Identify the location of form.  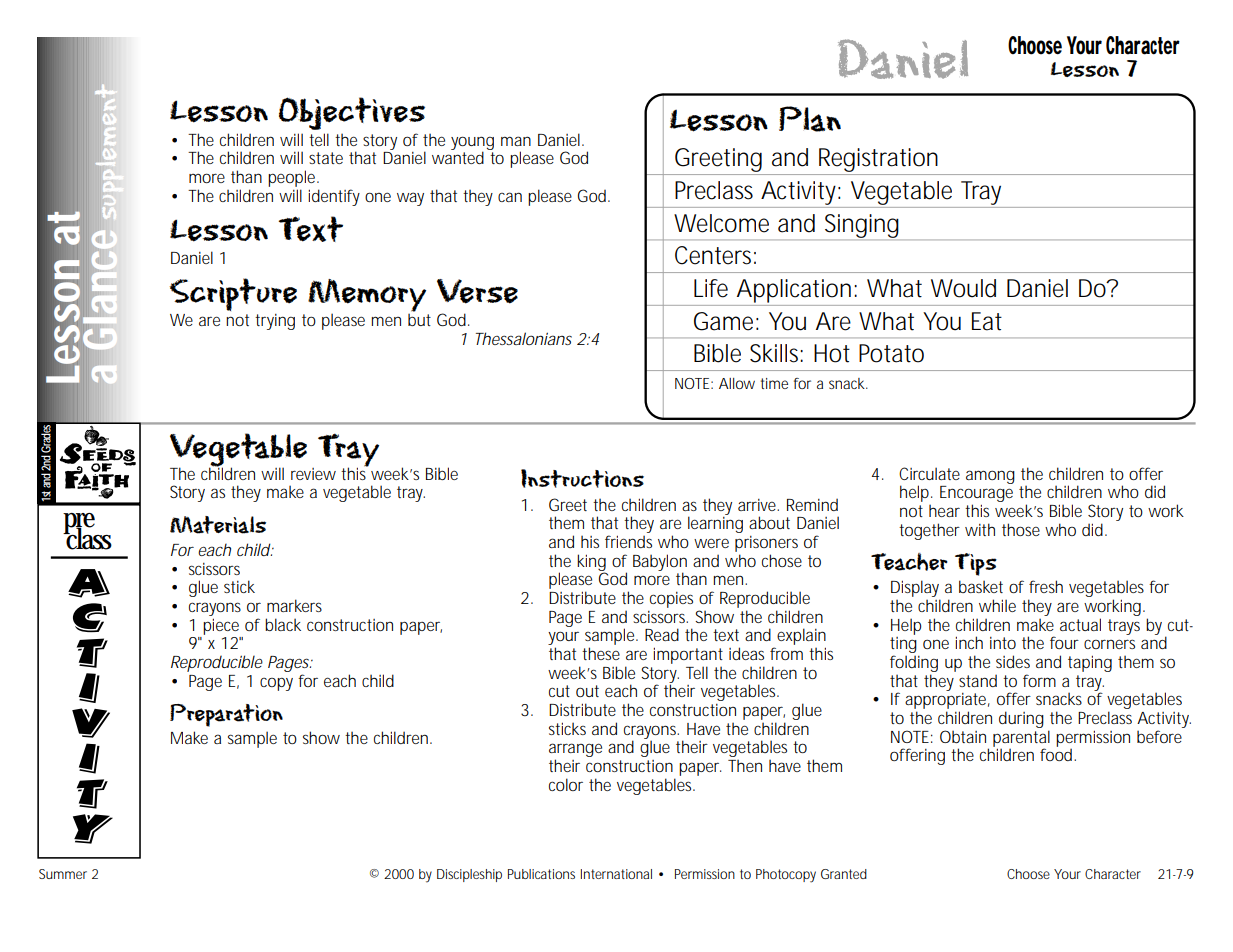
(1039, 680).
